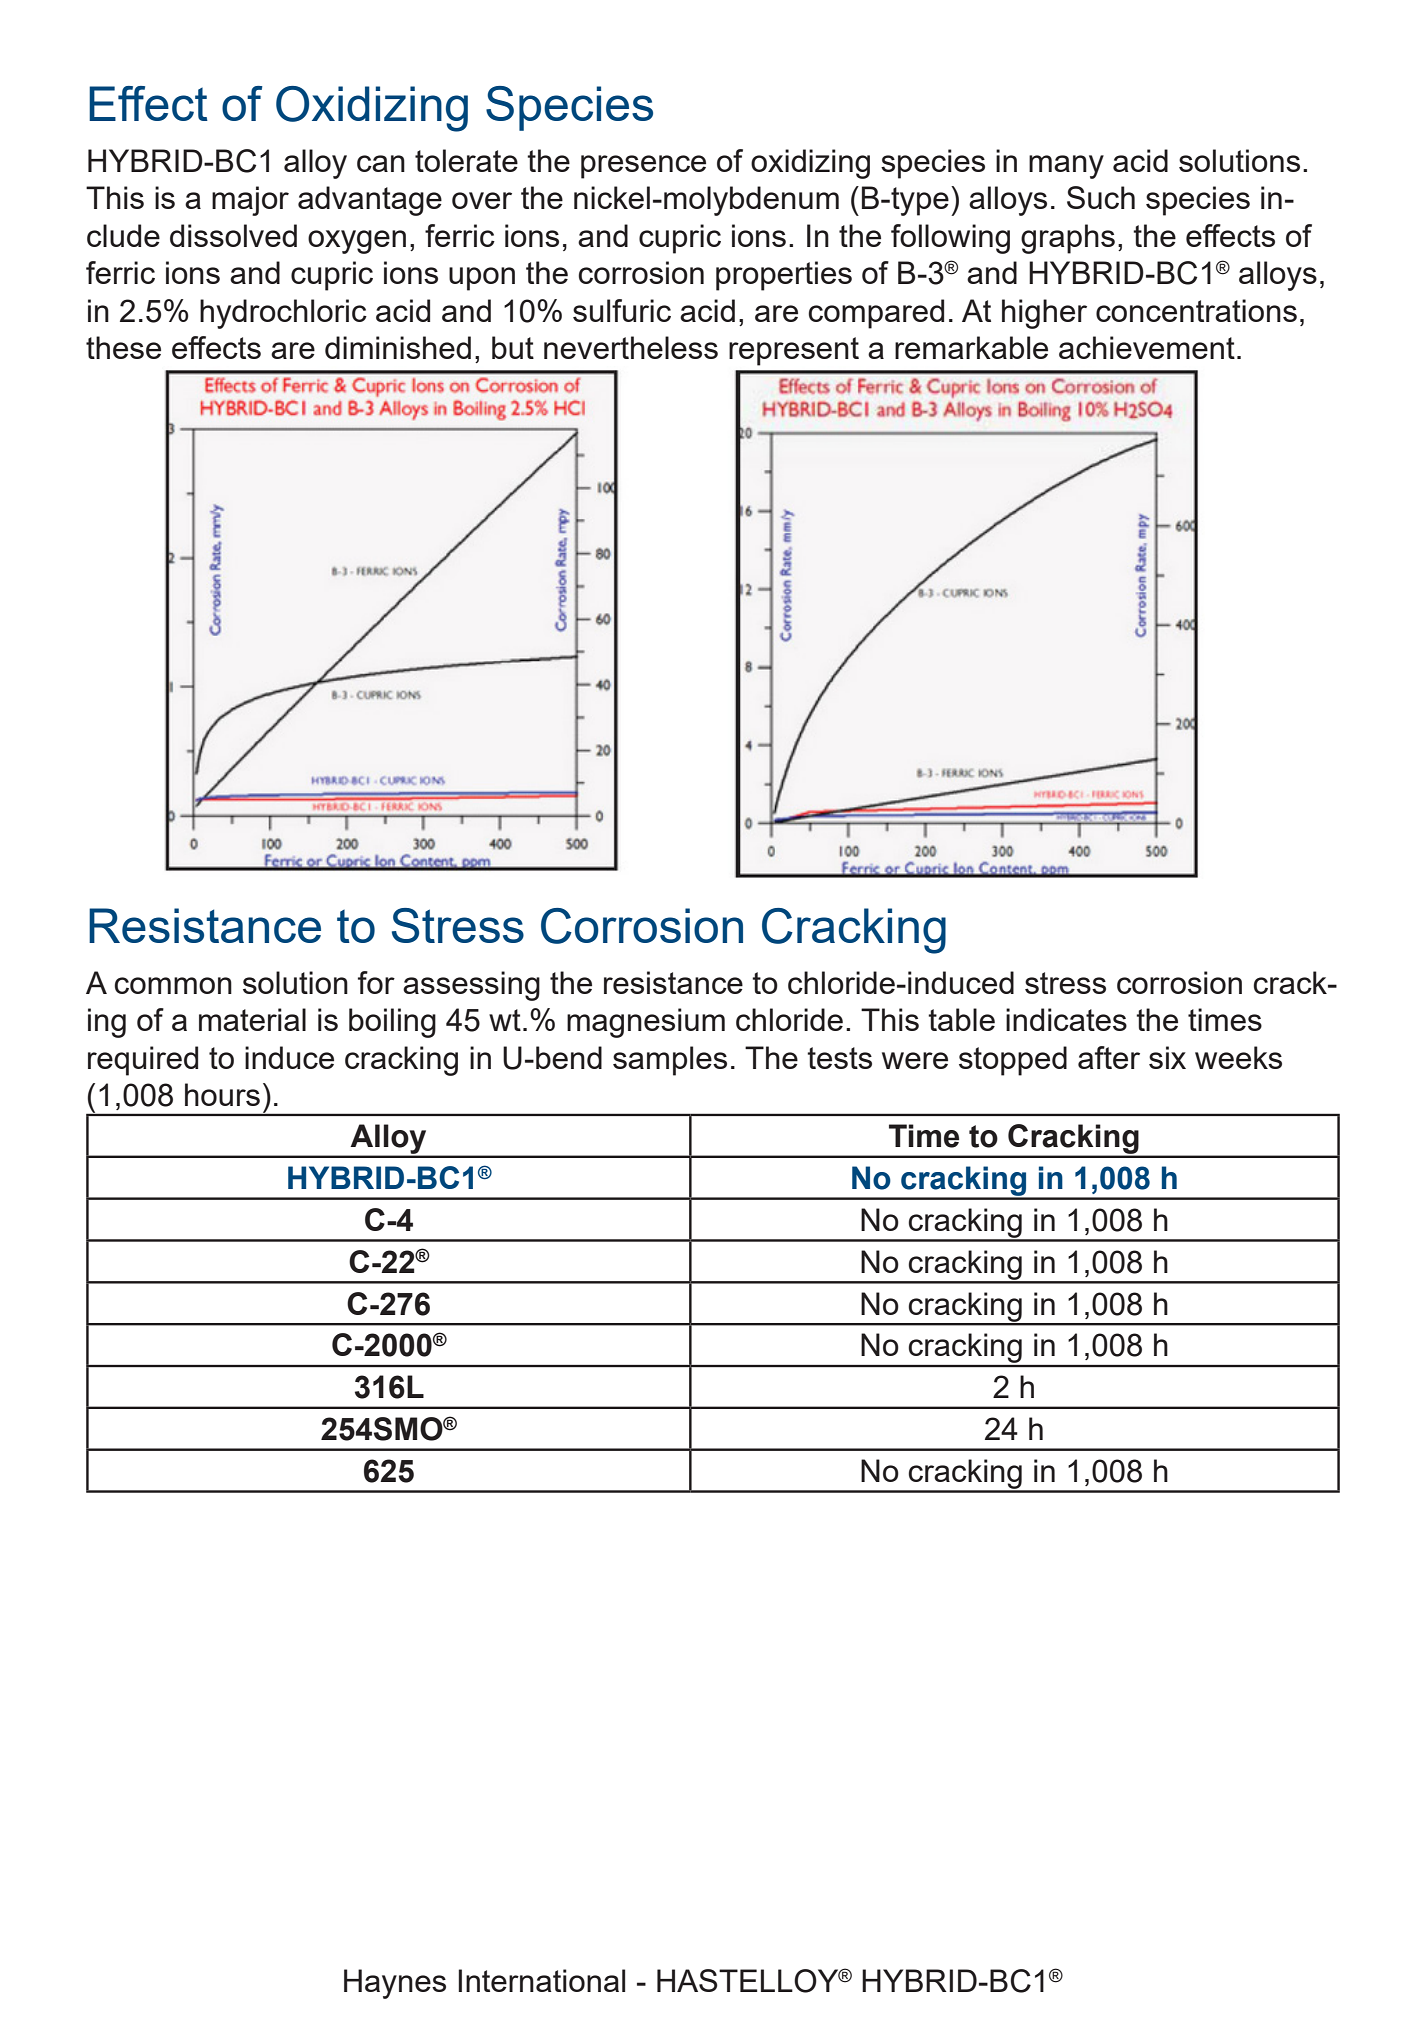  I want to click on samples, so click(670, 1061).
